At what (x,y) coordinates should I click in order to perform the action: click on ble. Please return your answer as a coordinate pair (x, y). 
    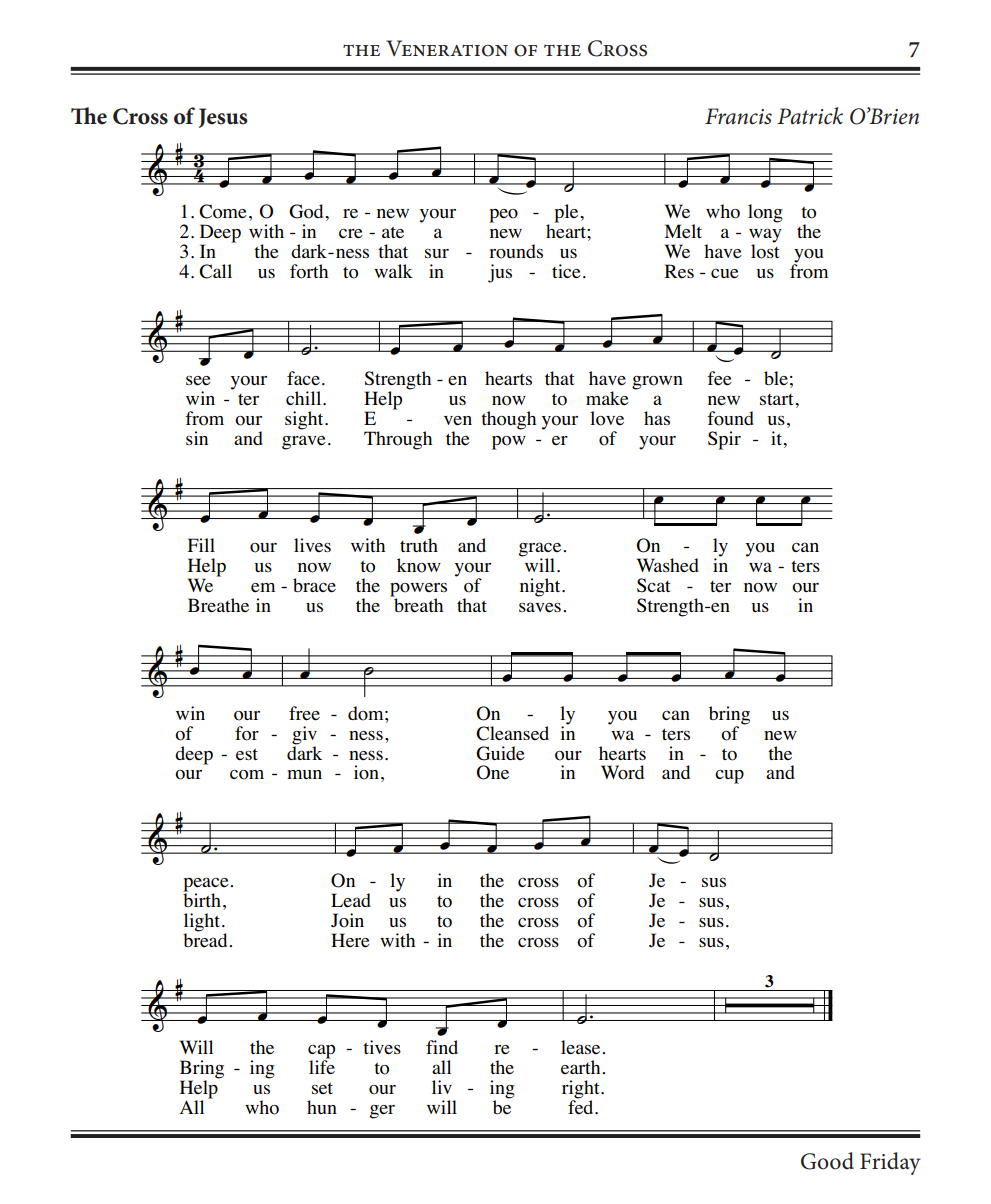
    Looking at the image, I should click on (776, 378).
